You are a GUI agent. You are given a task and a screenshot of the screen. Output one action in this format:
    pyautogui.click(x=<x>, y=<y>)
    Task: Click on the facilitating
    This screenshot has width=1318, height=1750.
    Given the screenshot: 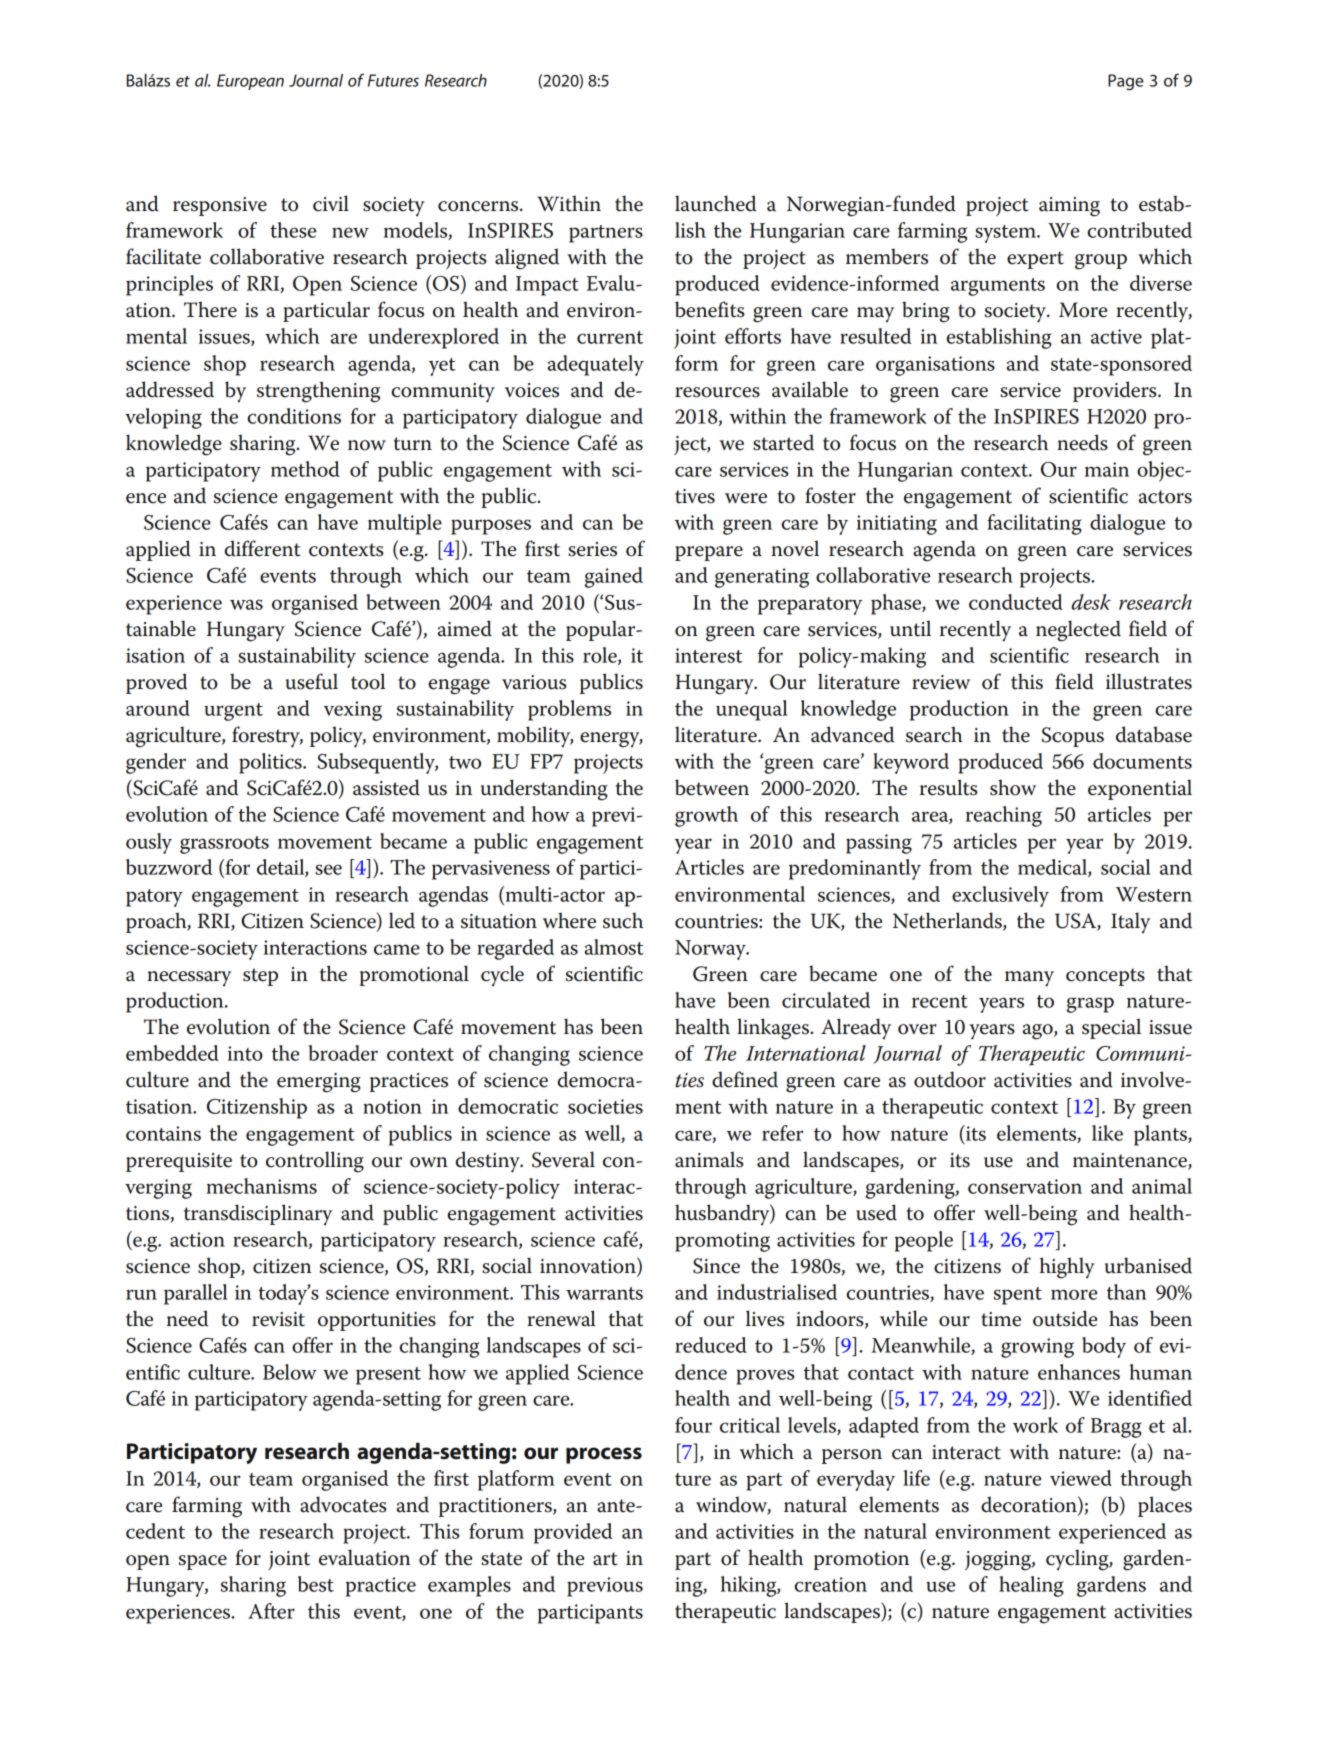 What is the action you would take?
    pyautogui.click(x=1034, y=524)
